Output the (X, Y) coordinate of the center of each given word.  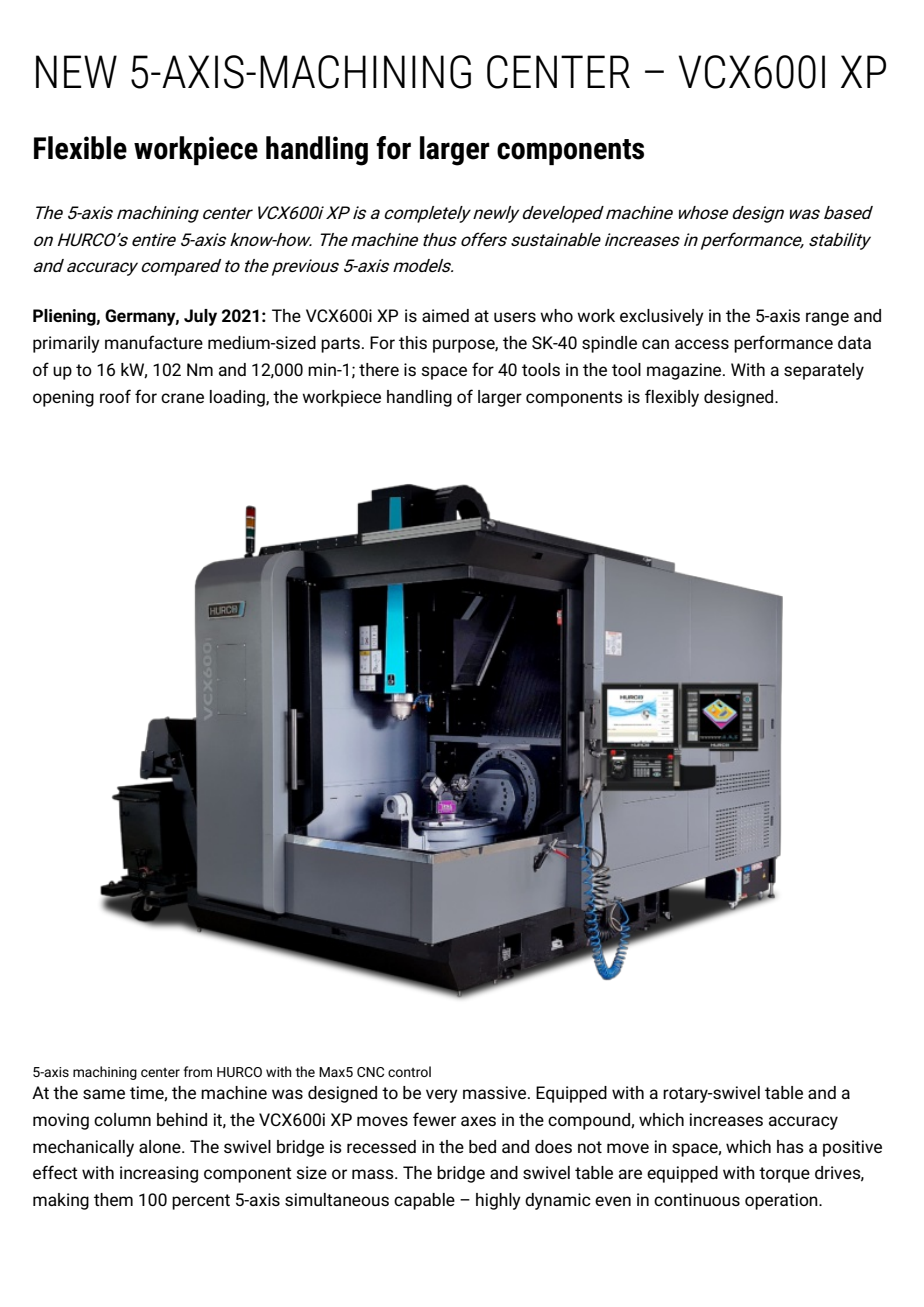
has (790, 1146)
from (197, 1071)
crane (182, 398)
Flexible (80, 148)
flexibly (672, 398)
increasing (159, 1174)
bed (482, 1146)
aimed (445, 315)
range (827, 319)
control (409, 1071)
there (379, 369)
